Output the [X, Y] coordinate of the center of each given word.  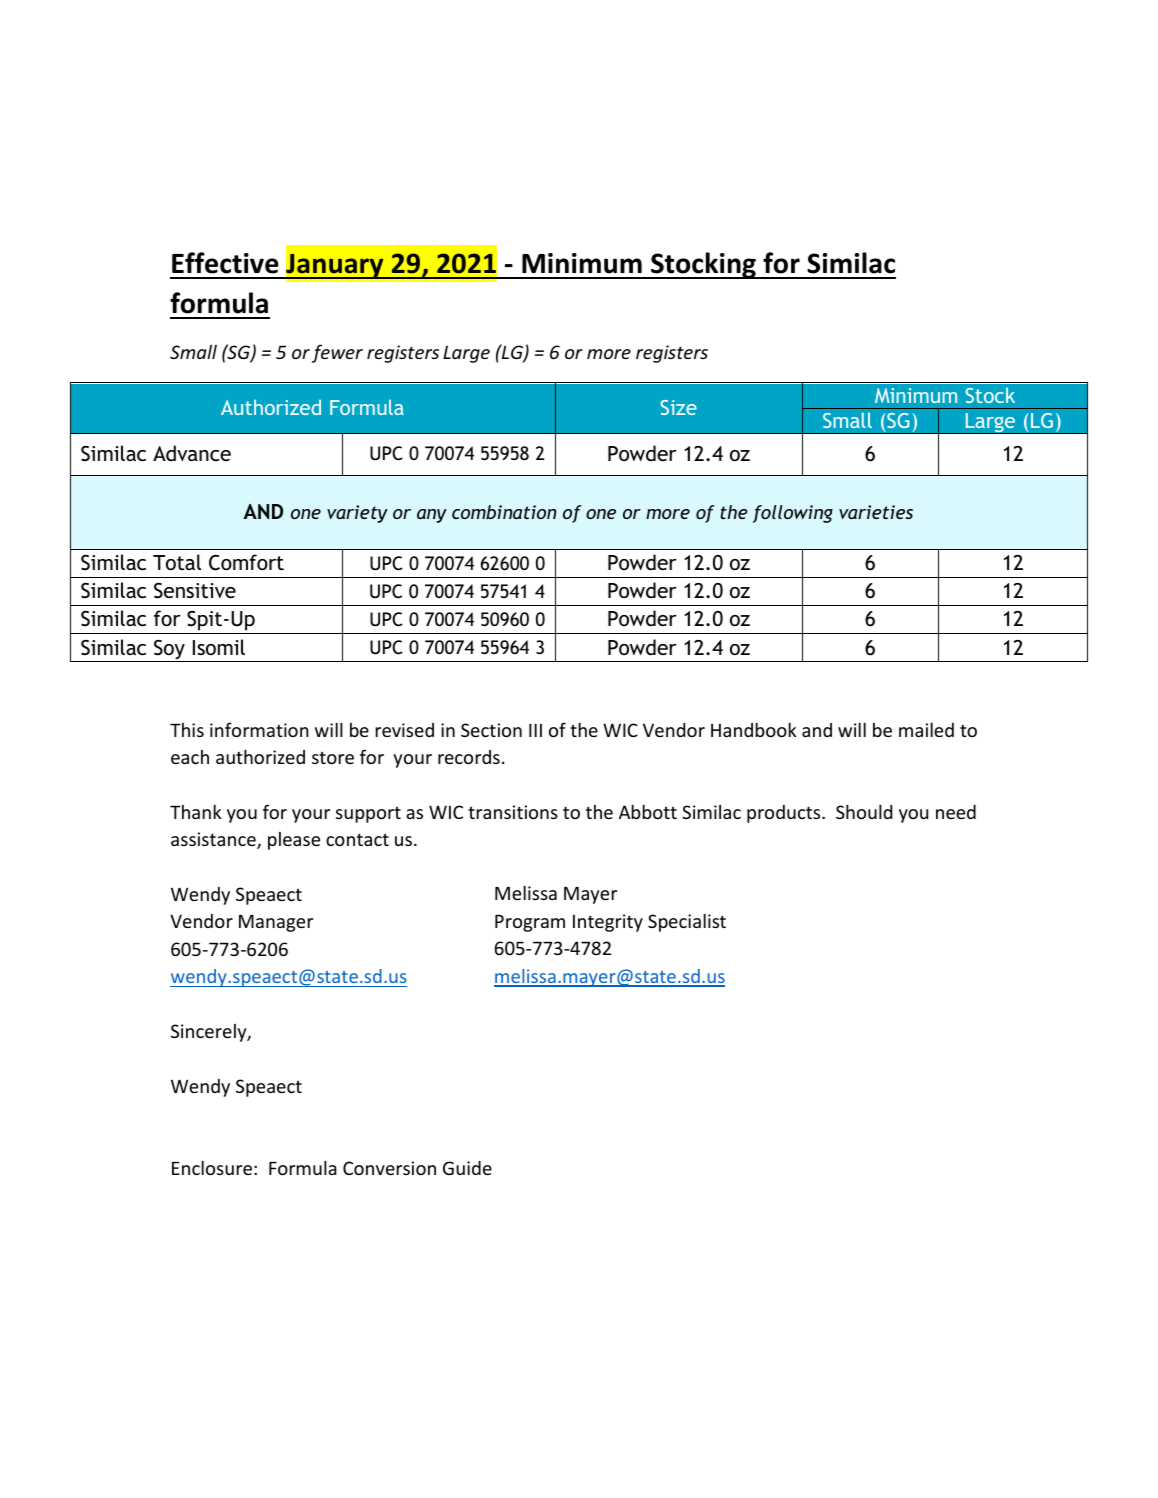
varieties [876, 512]
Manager [276, 923]
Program [530, 923]
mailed [926, 730]
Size [678, 407]
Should [864, 812]
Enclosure [212, 1168]
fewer [337, 353]
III [535, 730]
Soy [169, 651]
